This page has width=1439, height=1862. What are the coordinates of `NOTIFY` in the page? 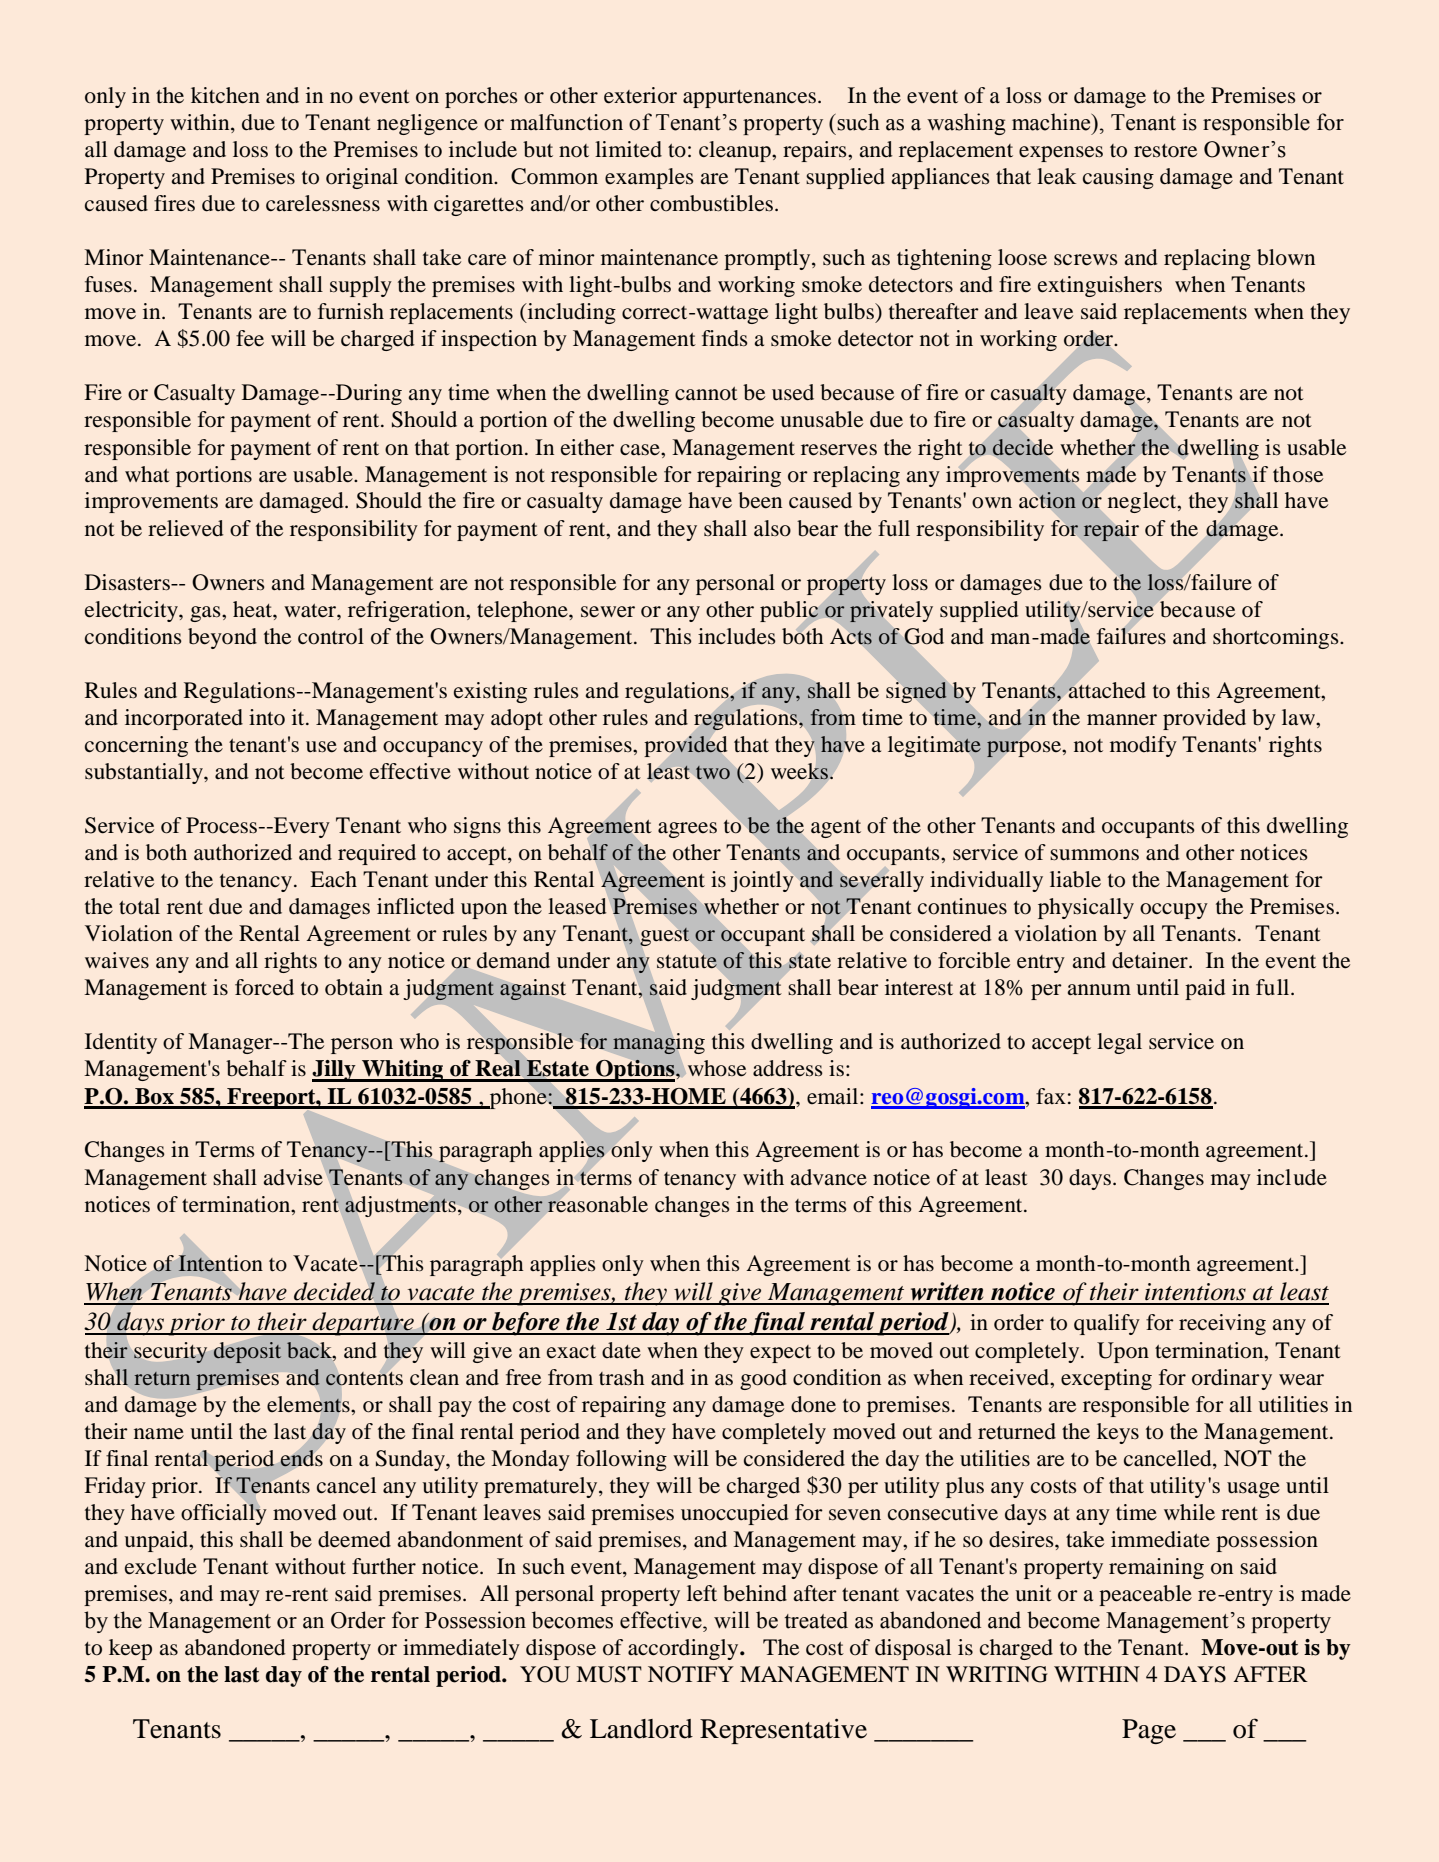 It's located at (691, 1674).
